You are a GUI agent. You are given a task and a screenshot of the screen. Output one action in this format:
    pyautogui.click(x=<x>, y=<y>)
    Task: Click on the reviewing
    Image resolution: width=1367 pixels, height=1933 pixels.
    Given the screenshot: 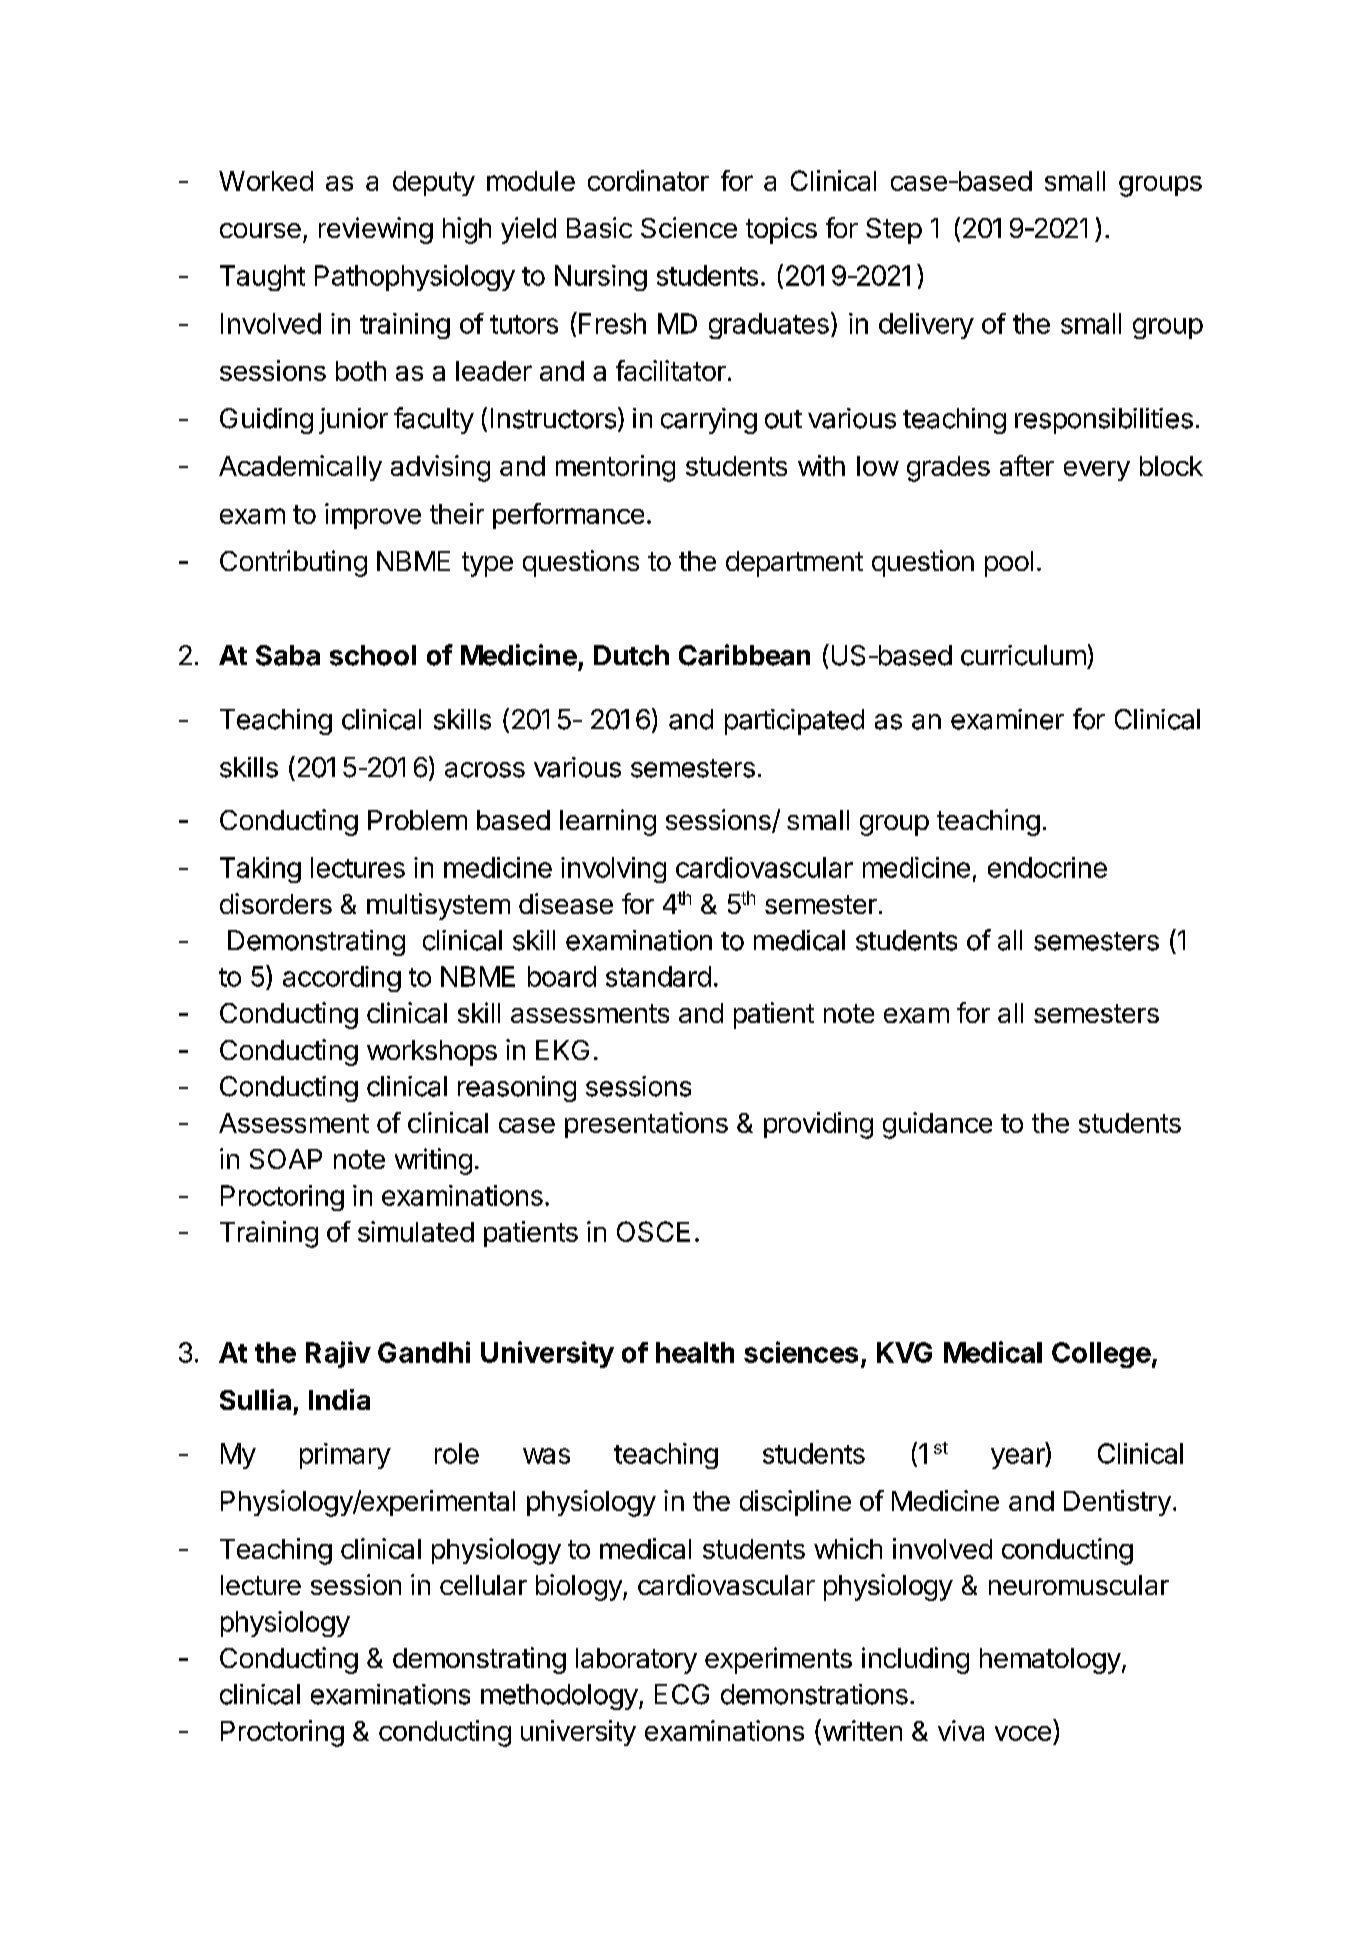 What is the action you would take?
    pyautogui.click(x=376, y=230)
